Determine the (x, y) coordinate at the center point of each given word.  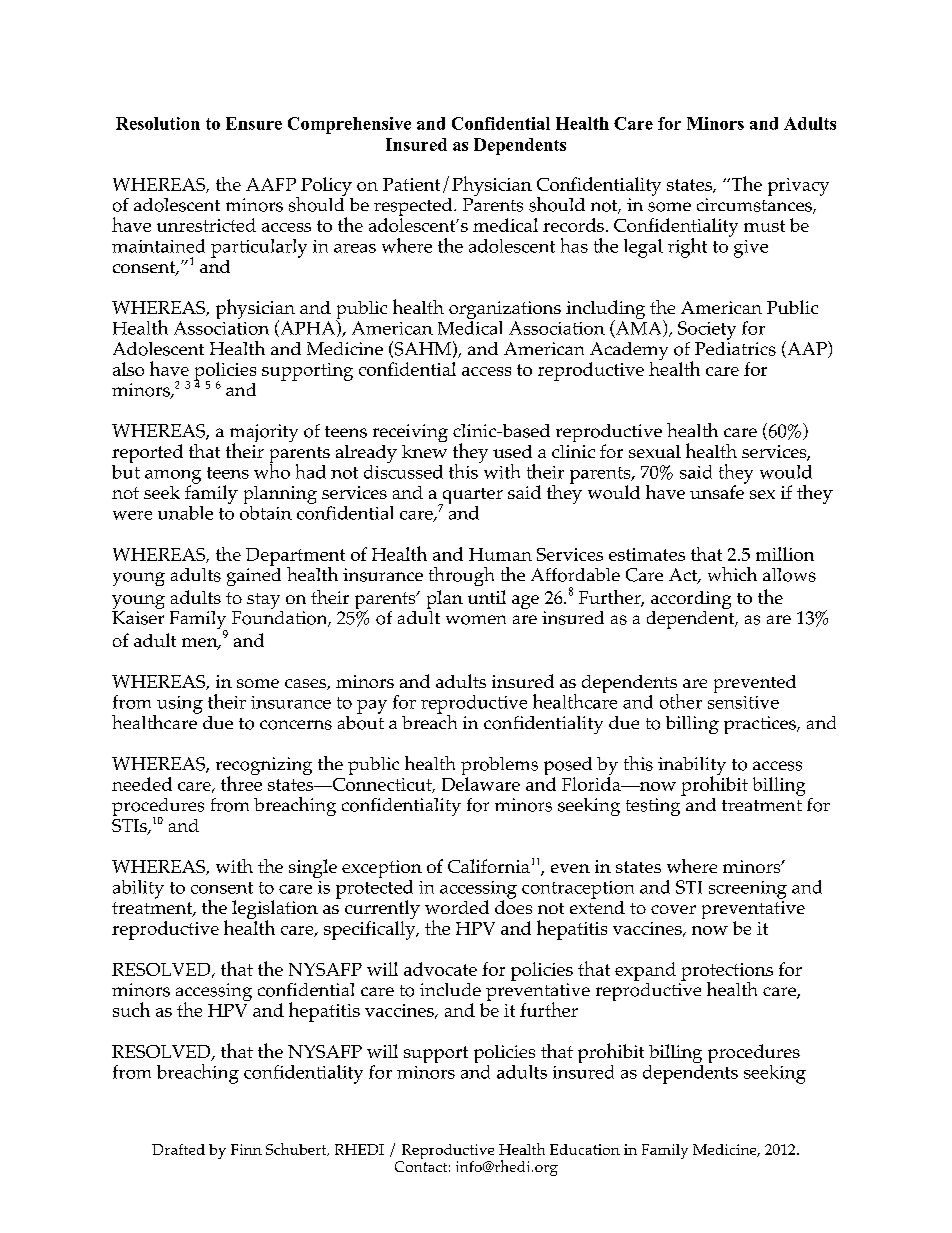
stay (265, 602)
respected (414, 208)
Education (585, 1149)
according (691, 601)
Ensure (254, 123)
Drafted (178, 1149)
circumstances (755, 206)
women (476, 620)
